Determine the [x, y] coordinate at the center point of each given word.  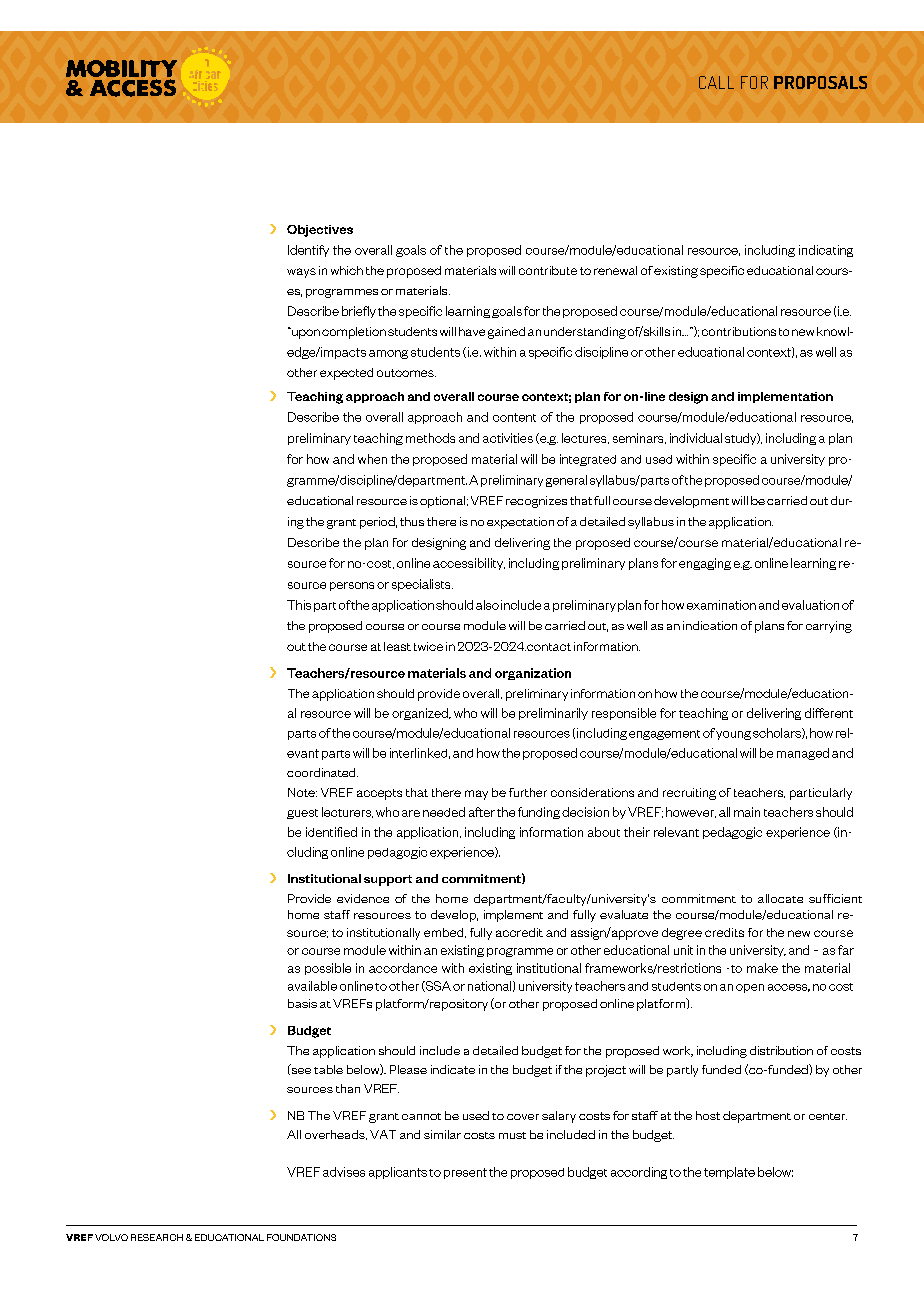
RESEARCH [157, 1237]
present [465, 1173]
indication [710, 625]
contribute [548, 270]
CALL [716, 82]
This [299, 605]
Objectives [320, 231]
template [729, 1173]
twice [428, 646]
